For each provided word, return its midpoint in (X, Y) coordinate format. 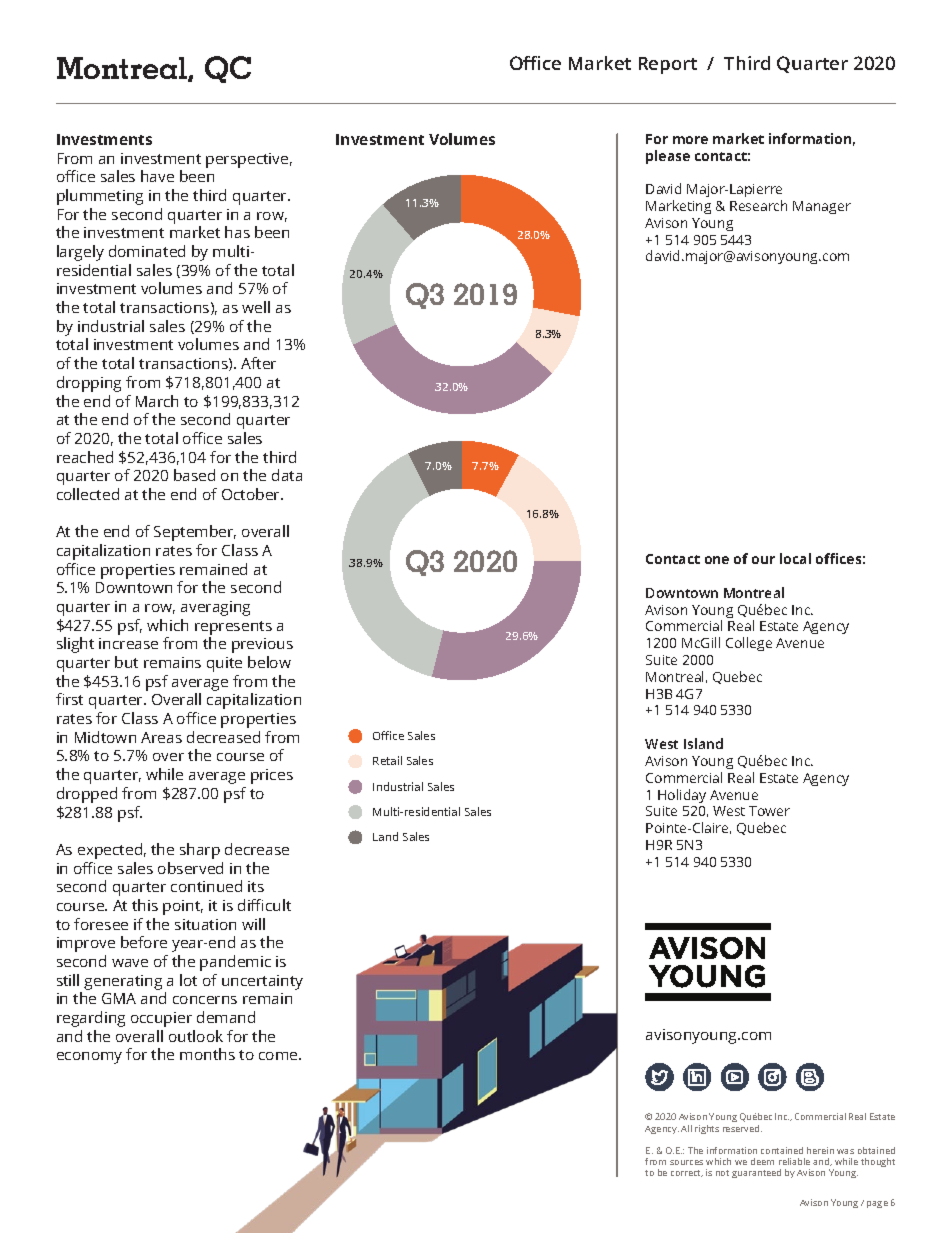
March (157, 401)
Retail (387, 760)
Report (668, 65)
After (258, 363)
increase (128, 643)
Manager (822, 207)
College (749, 644)
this (145, 905)
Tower (769, 811)
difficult (264, 905)
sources (686, 1162)
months (207, 1054)
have (157, 176)
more (690, 140)
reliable (794, 1161)
